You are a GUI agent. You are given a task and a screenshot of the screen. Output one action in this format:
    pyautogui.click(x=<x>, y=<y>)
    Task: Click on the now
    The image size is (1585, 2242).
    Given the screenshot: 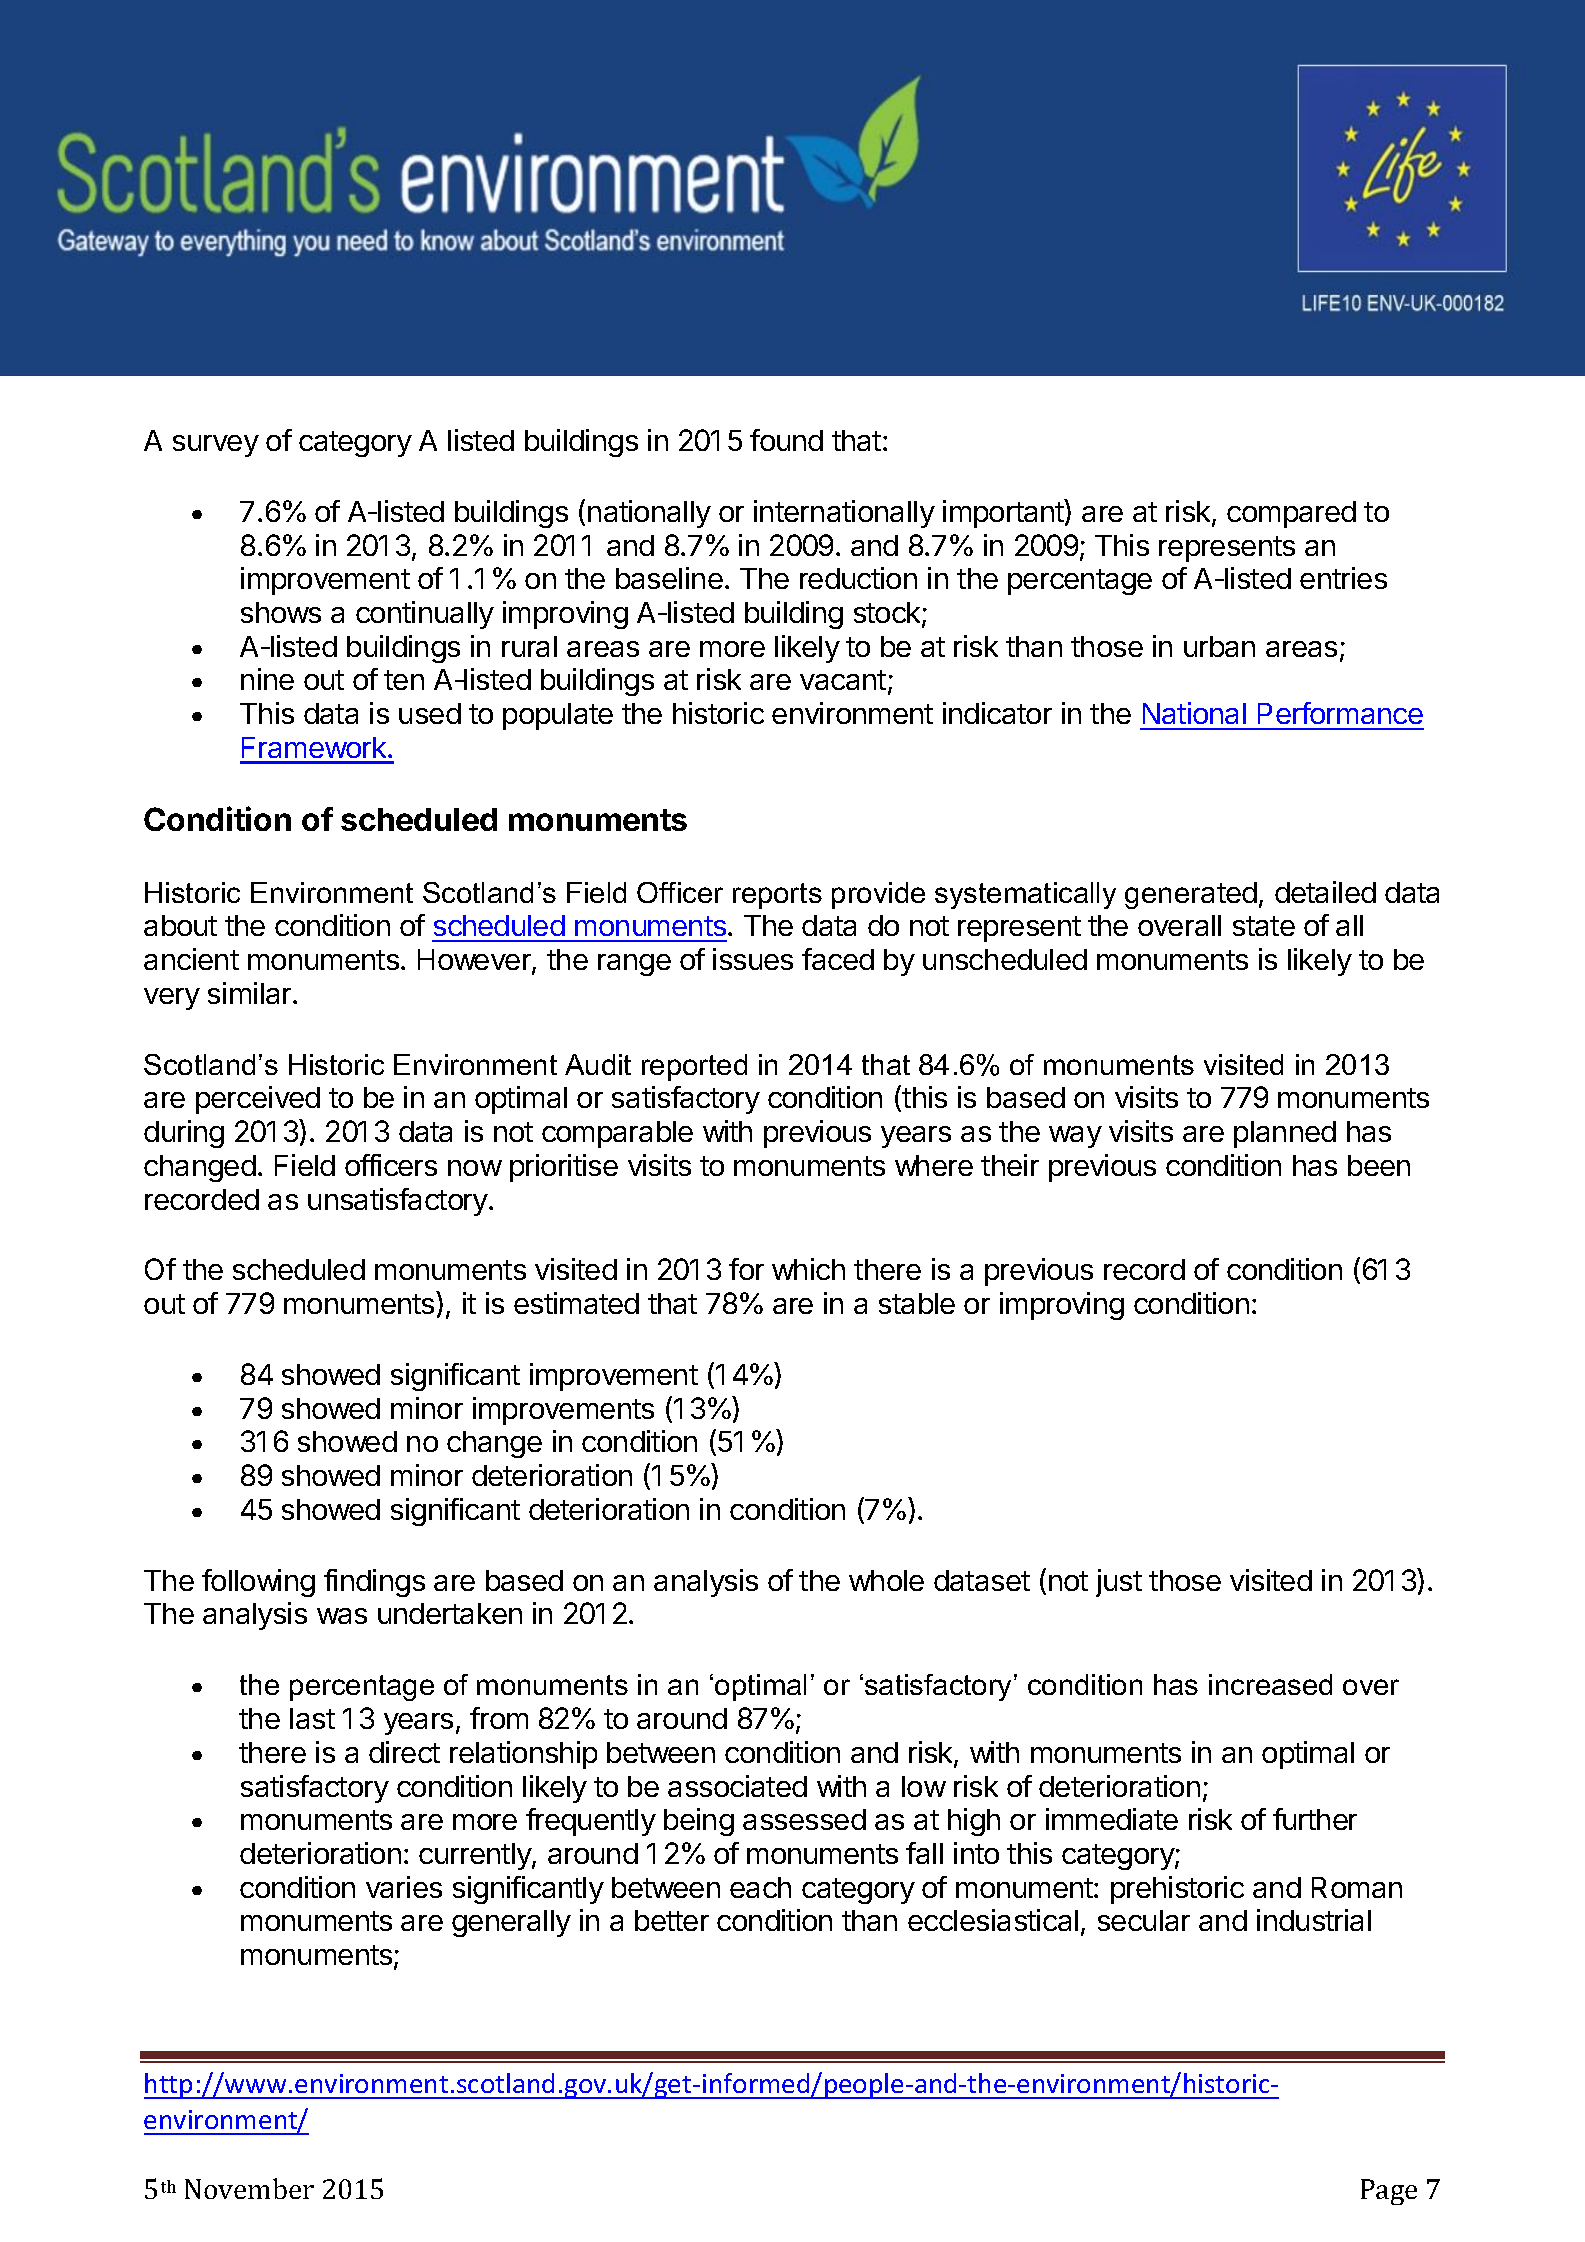 What is the action you would take?
    pyautogui.click(x=475, y=1168)
